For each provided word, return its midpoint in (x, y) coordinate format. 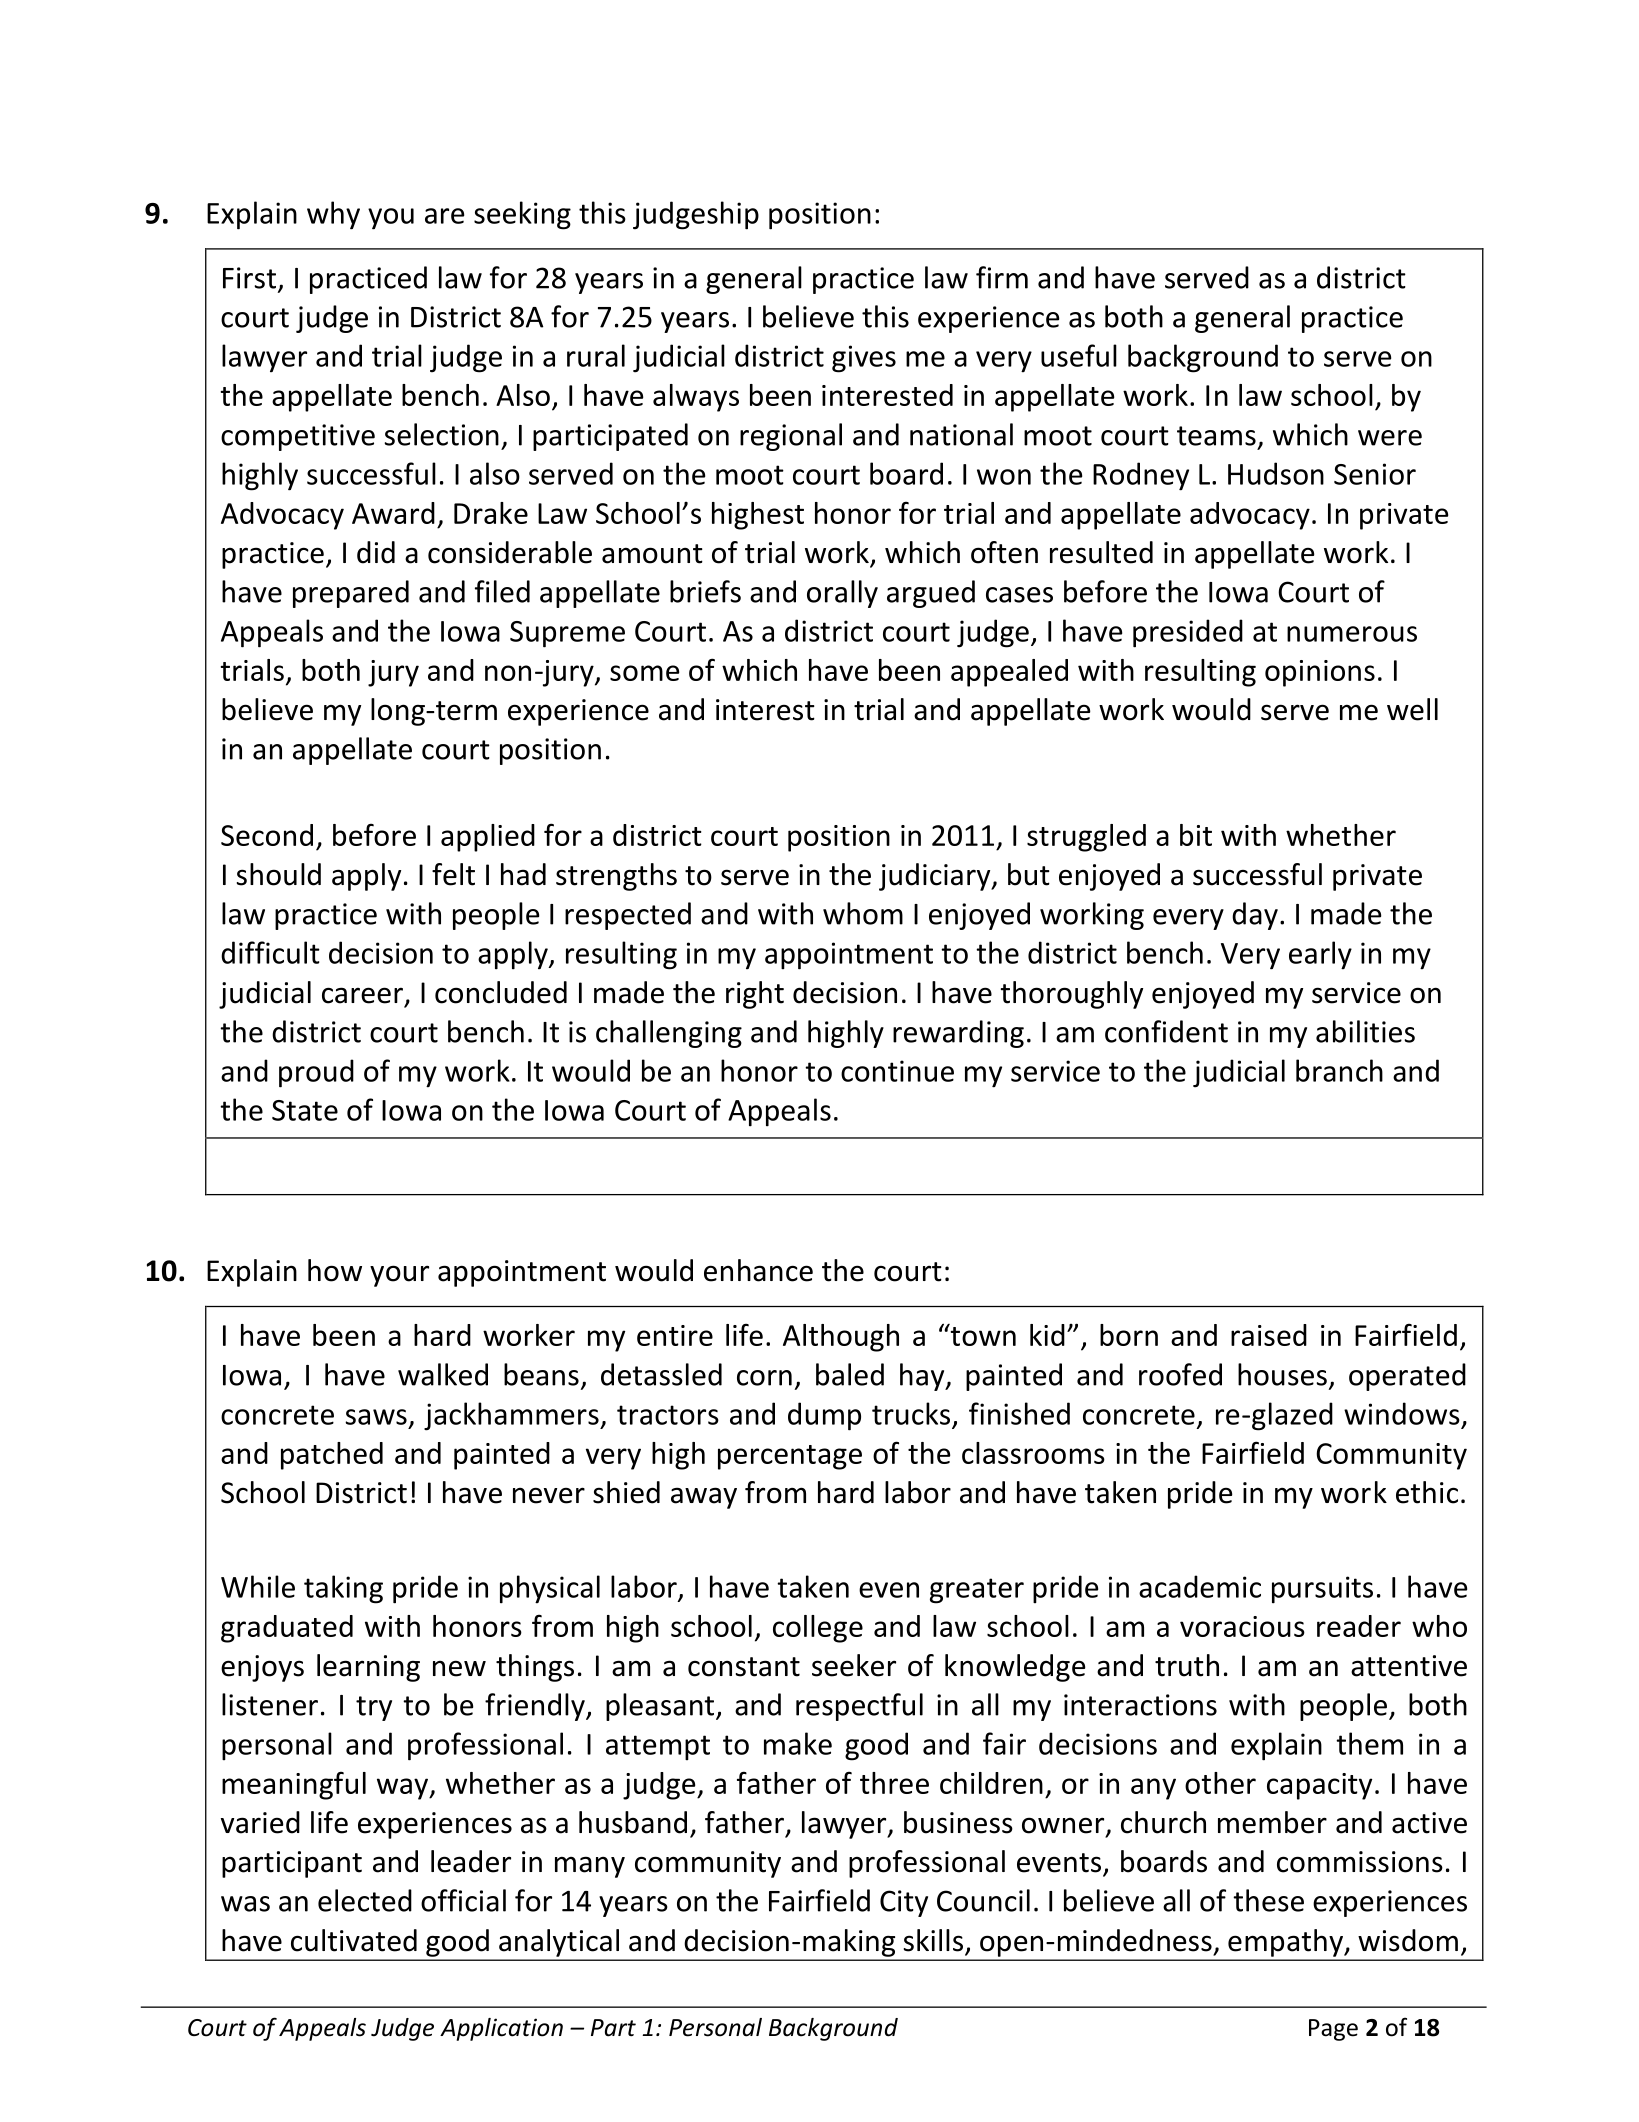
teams (1216, 436)
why (333, 215)
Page (1333, 2030)
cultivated (354, 1940)
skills (933, 1940)
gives (864, 359)
